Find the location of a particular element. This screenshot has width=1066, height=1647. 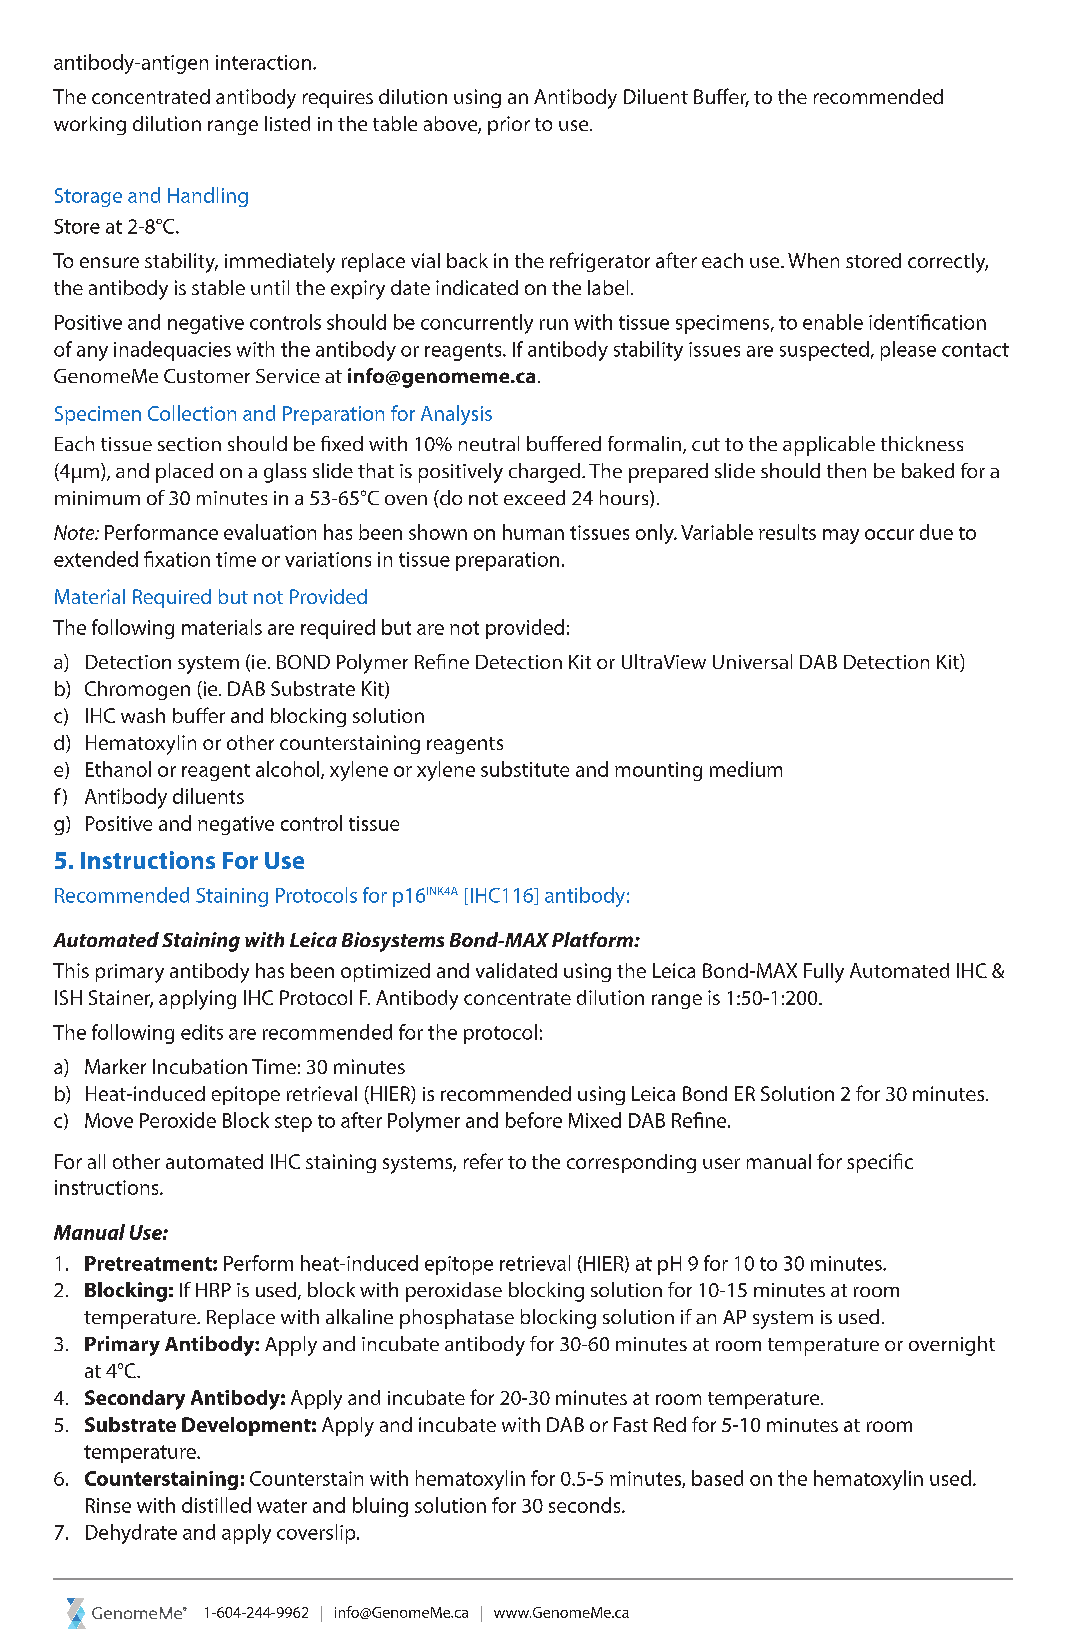

fixation is located at coordinates (177, 559).
